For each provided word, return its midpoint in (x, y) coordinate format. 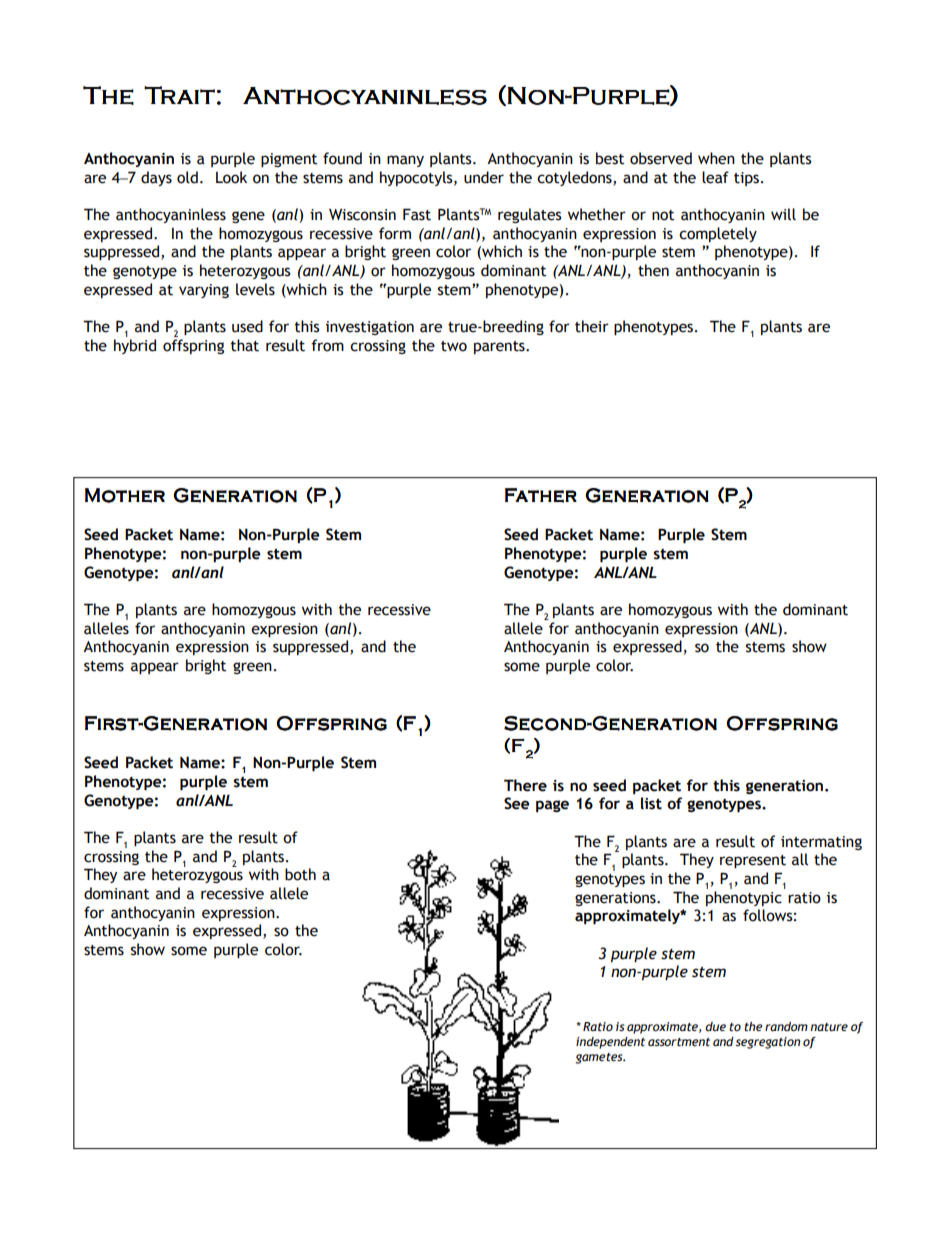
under (484, 177)
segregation (768, 1043)
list (651, 803)
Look (231, 177)
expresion (284, 630)
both (300, 874)
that (245, 345)
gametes (600, 1058)
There (525, 785)
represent (753, 861)
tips (746, 179)
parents (500, 347)
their (592, 326)
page (552, 806)
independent (610, 1043)
